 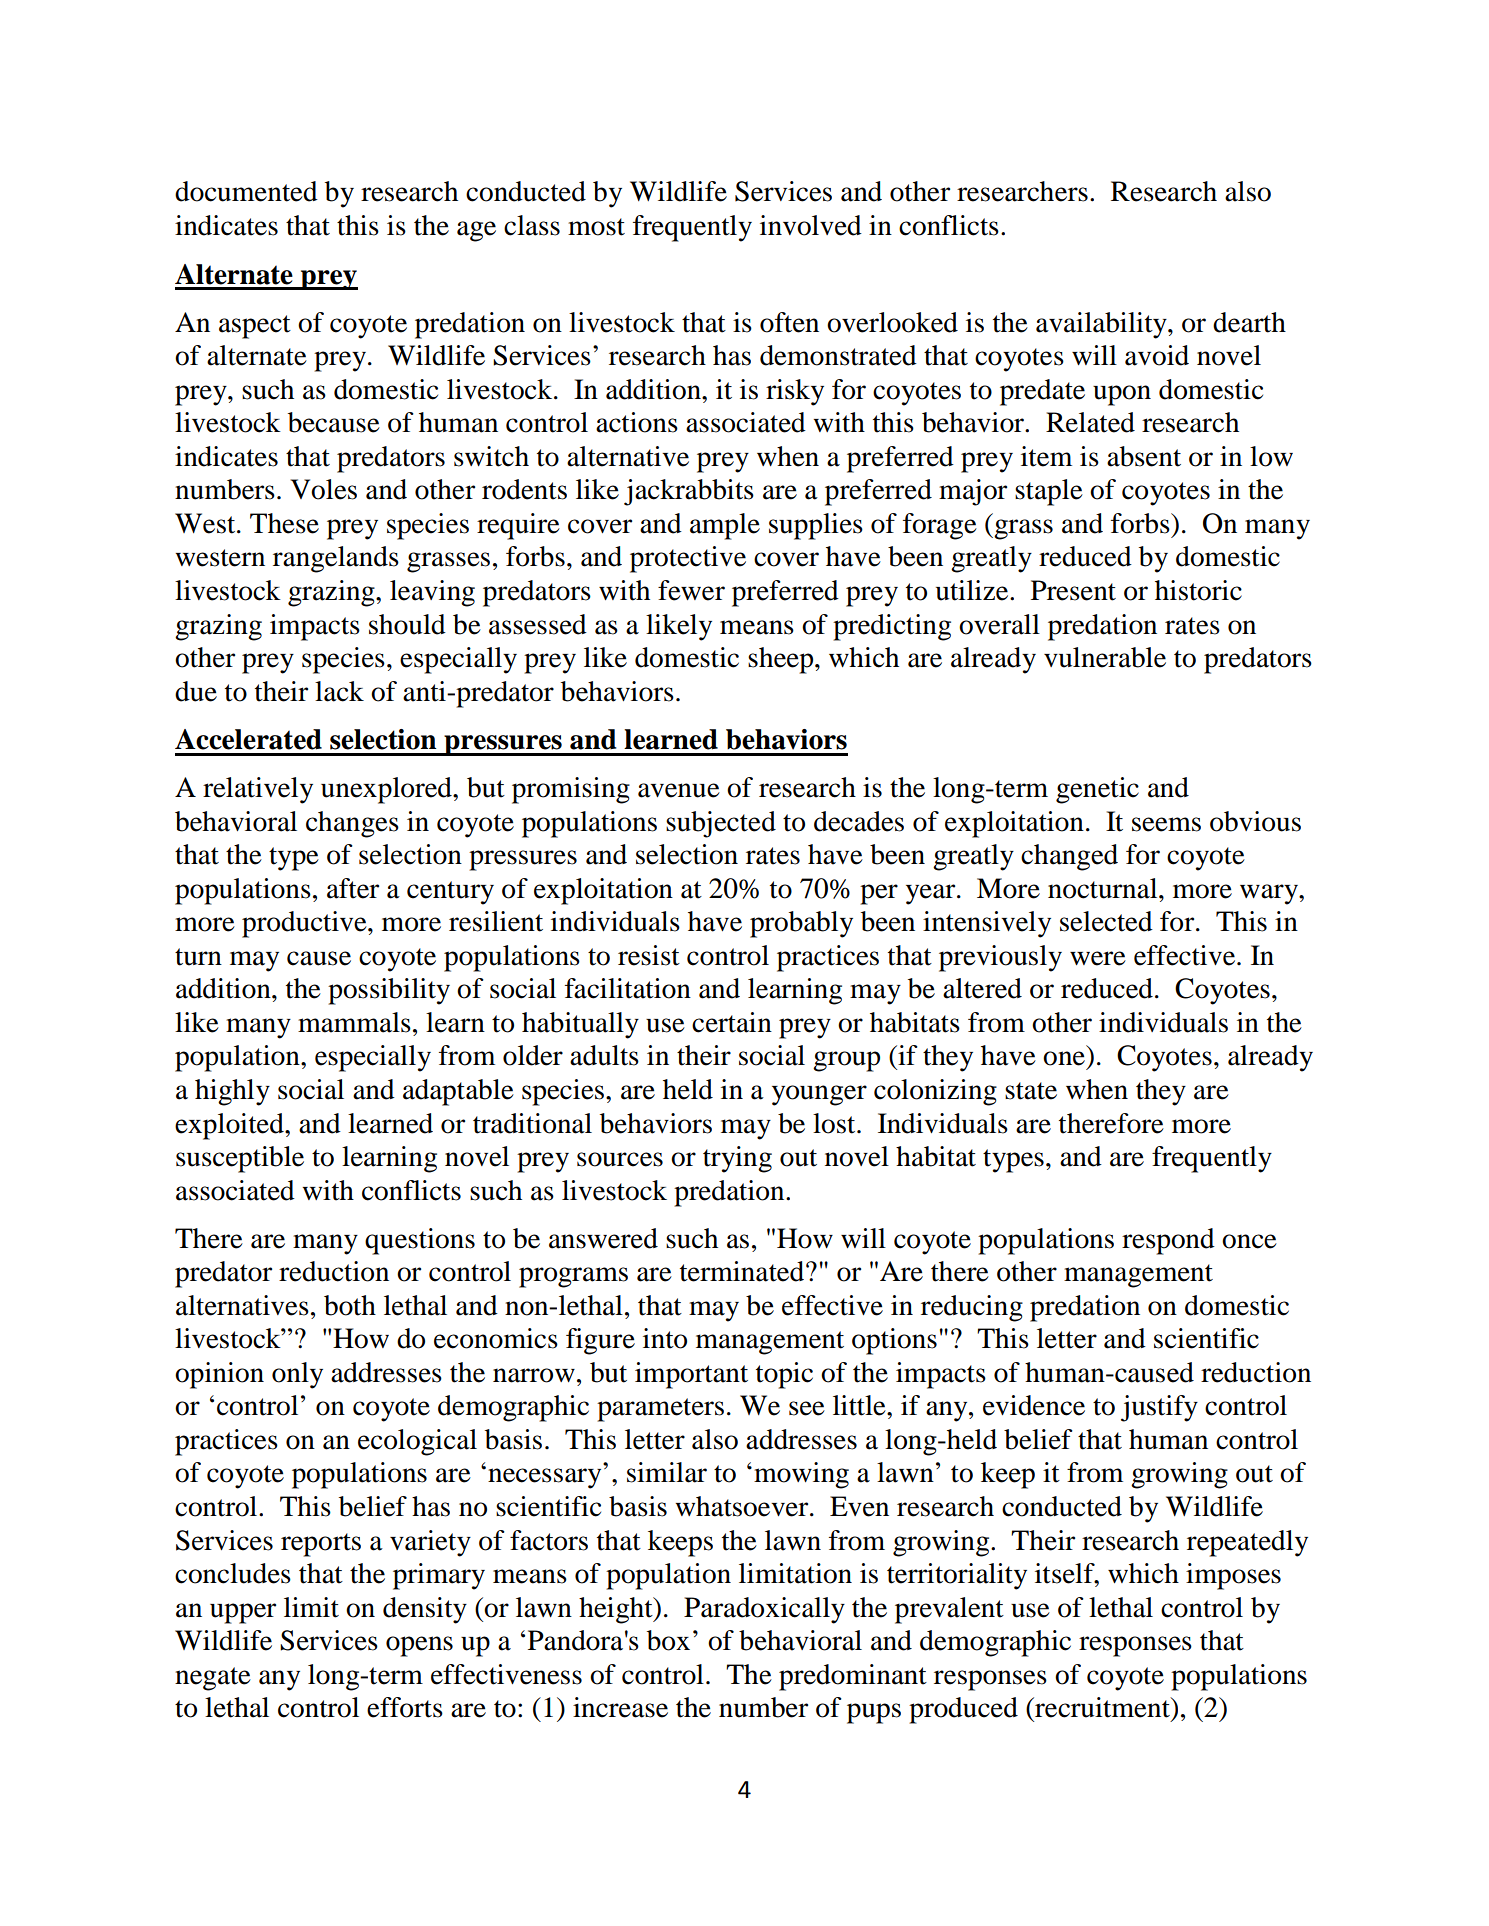 What do you see at coordinates (782, 660) in the image?
I see `sheep` at bounding box center [782, 660].
